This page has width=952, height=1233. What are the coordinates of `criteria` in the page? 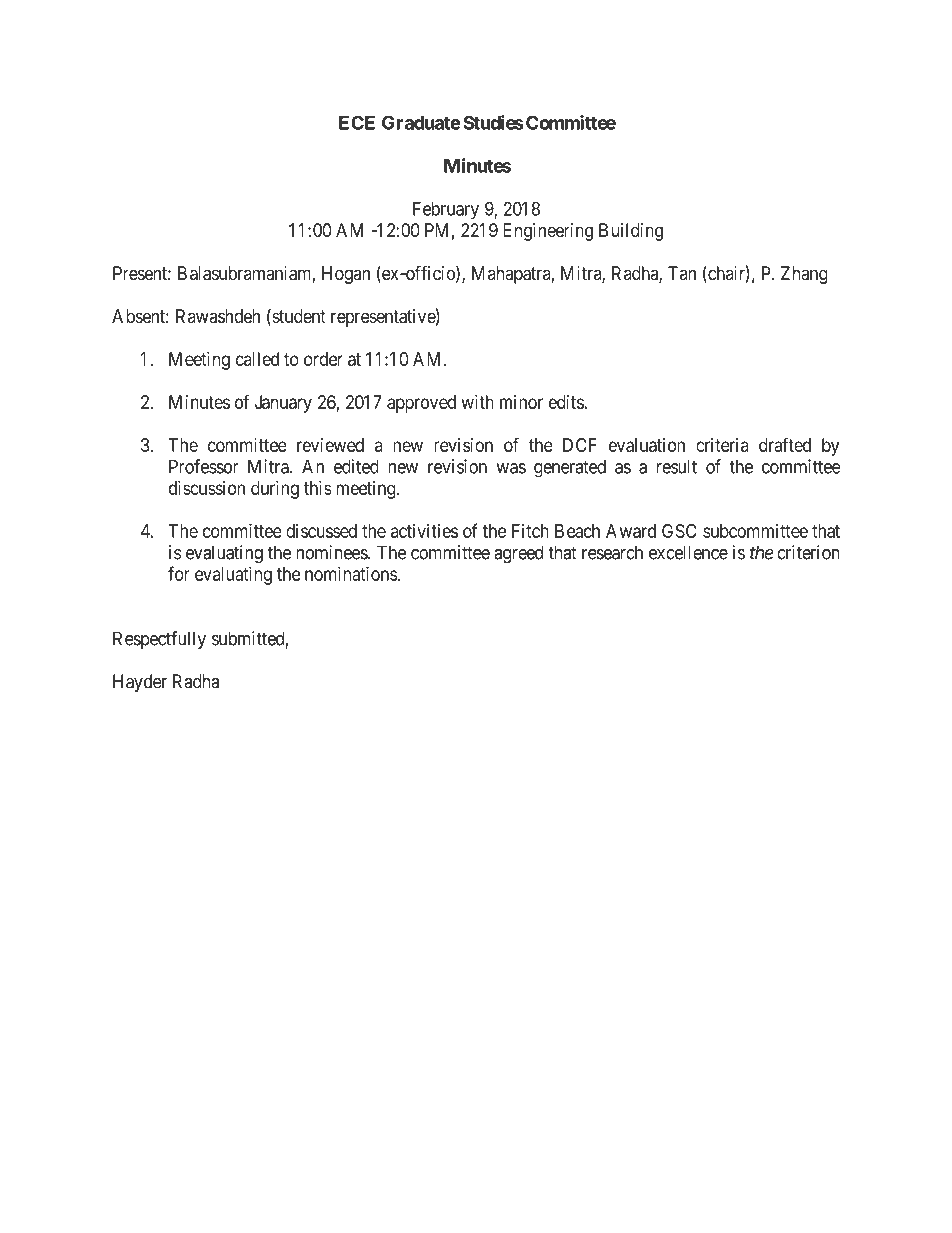 It's located at (722, 445).
